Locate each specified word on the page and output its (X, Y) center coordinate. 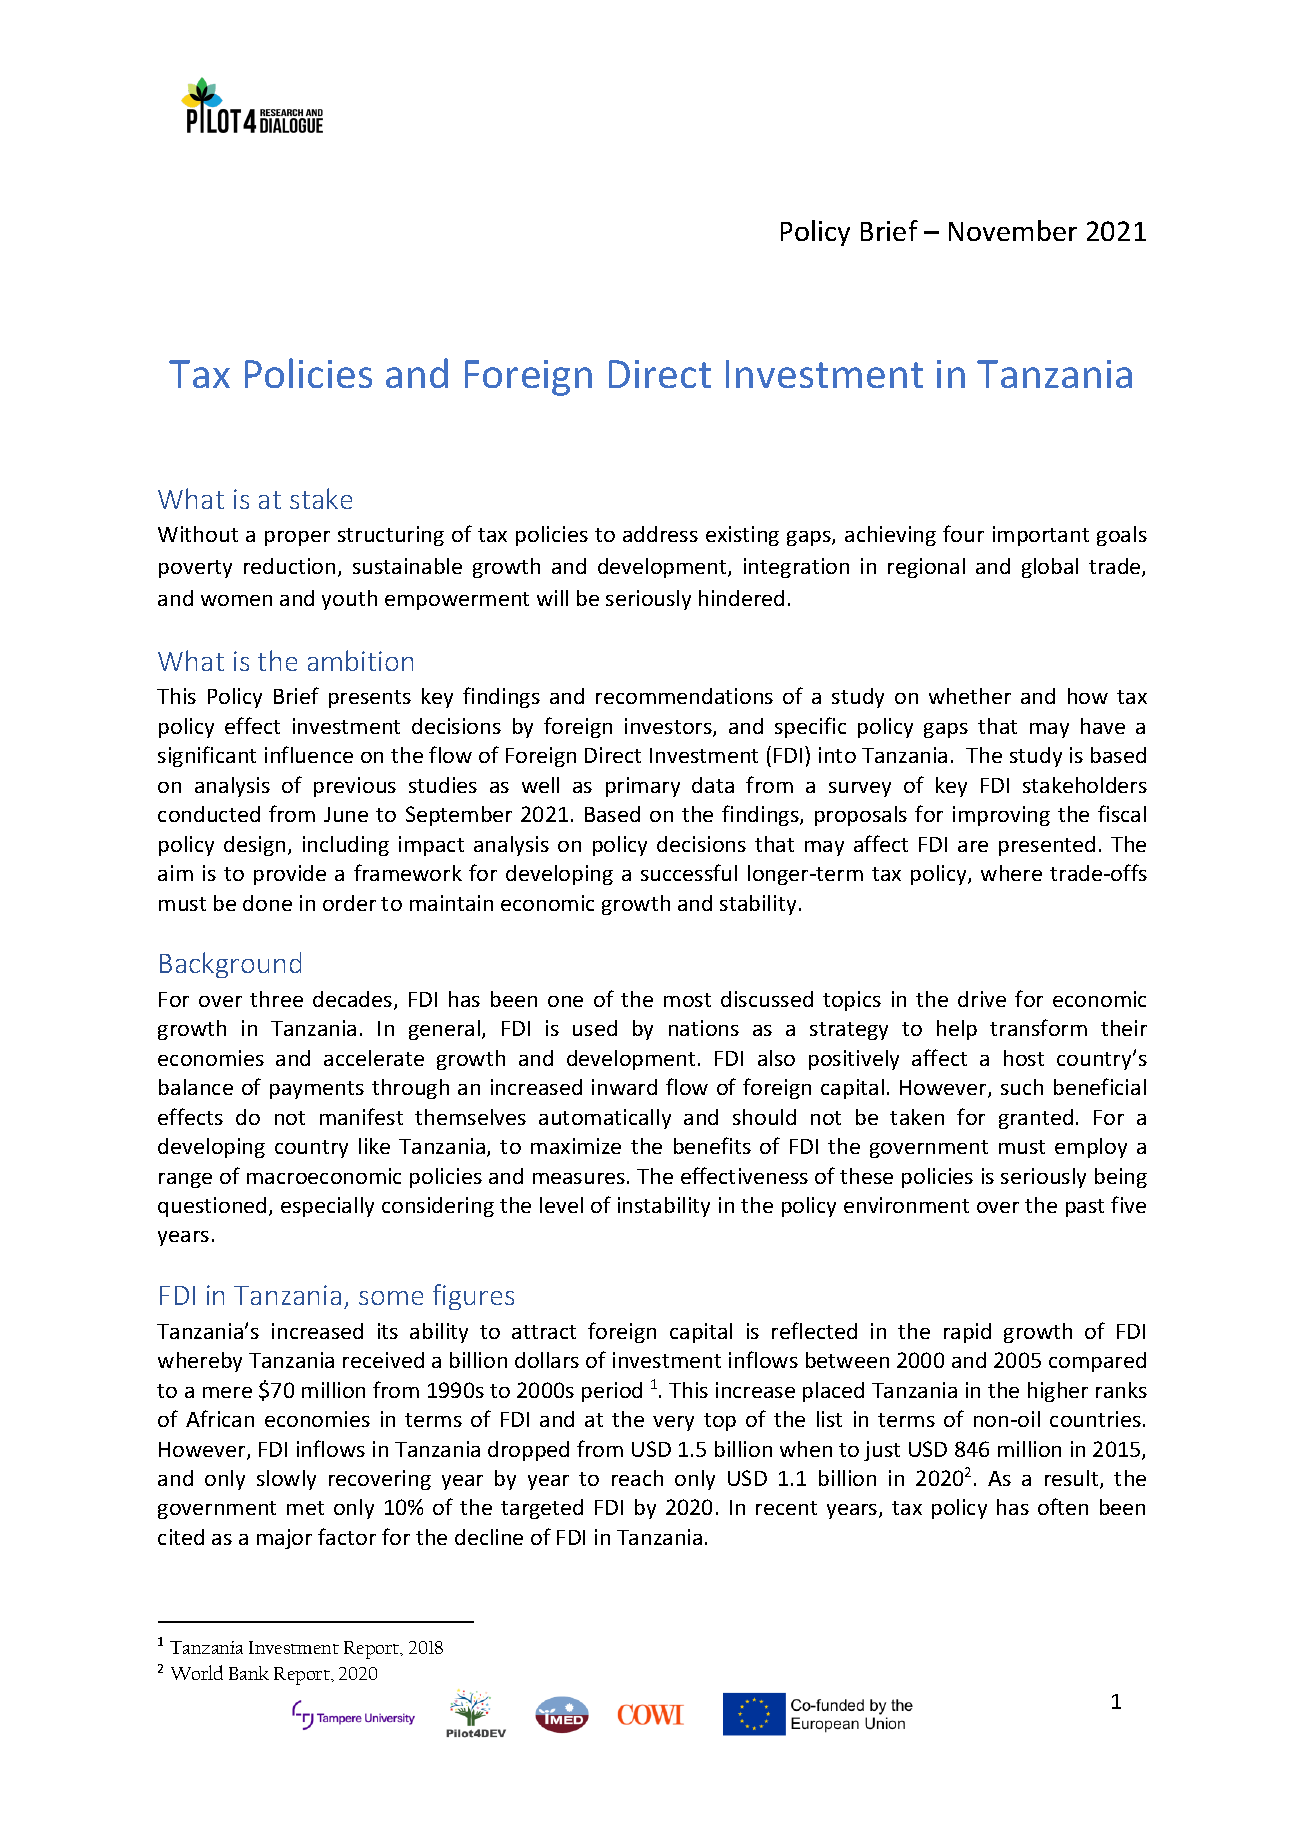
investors (669, 727)
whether (970, 696)
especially (327, 1207)
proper (297, 538)
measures (579, 1178)
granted (1036, 1119)
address (660, 534)
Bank (249, 1673)
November (1013, 230)
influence (309, 754)
